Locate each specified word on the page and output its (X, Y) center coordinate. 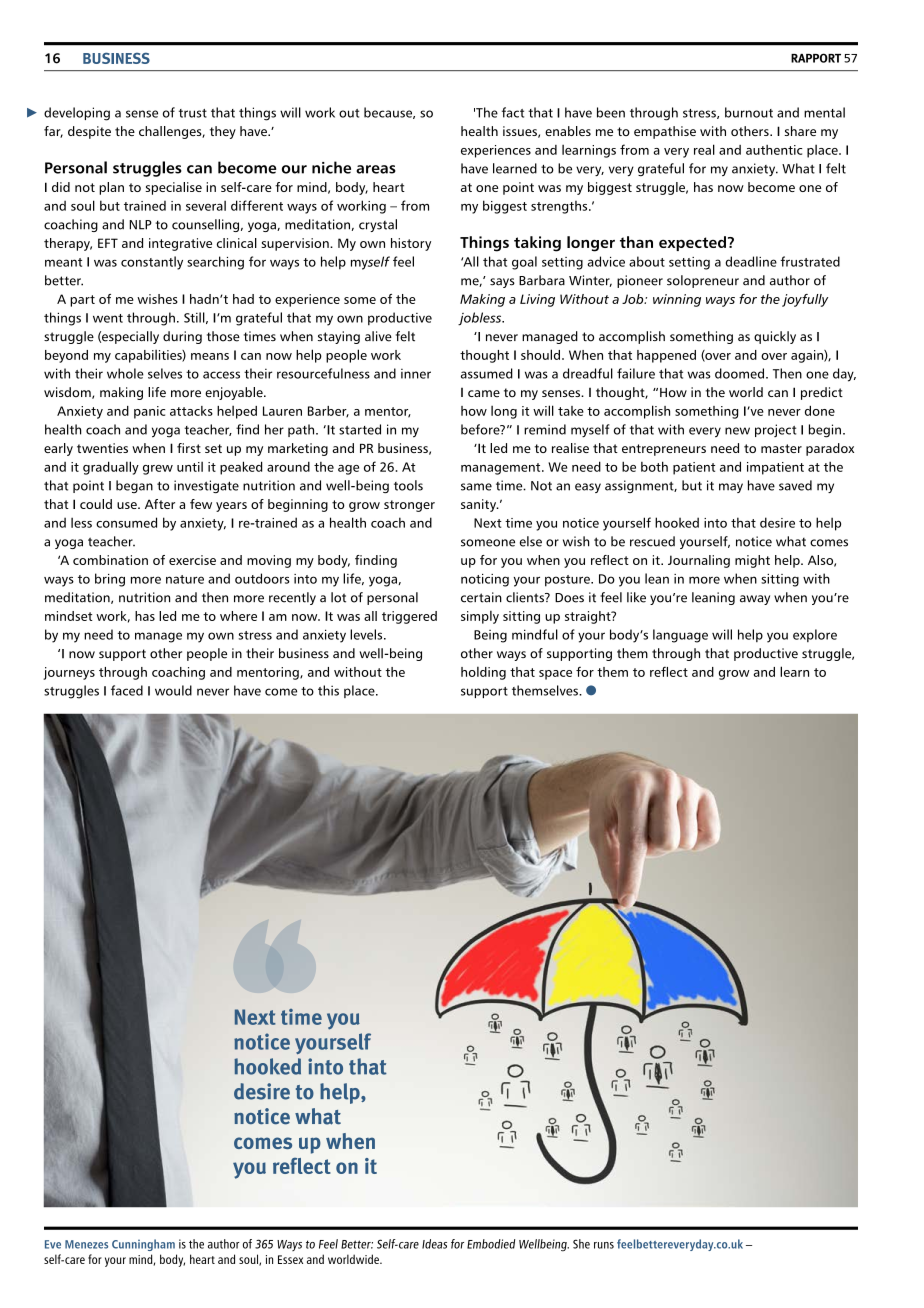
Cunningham (143, 1245)
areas (376, 169)
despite (89, 132)
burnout (749, 112)
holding (483, 673)
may (731, 488)
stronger (409, 506)
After (160, 504)
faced (127, 690)
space (555, 675)
